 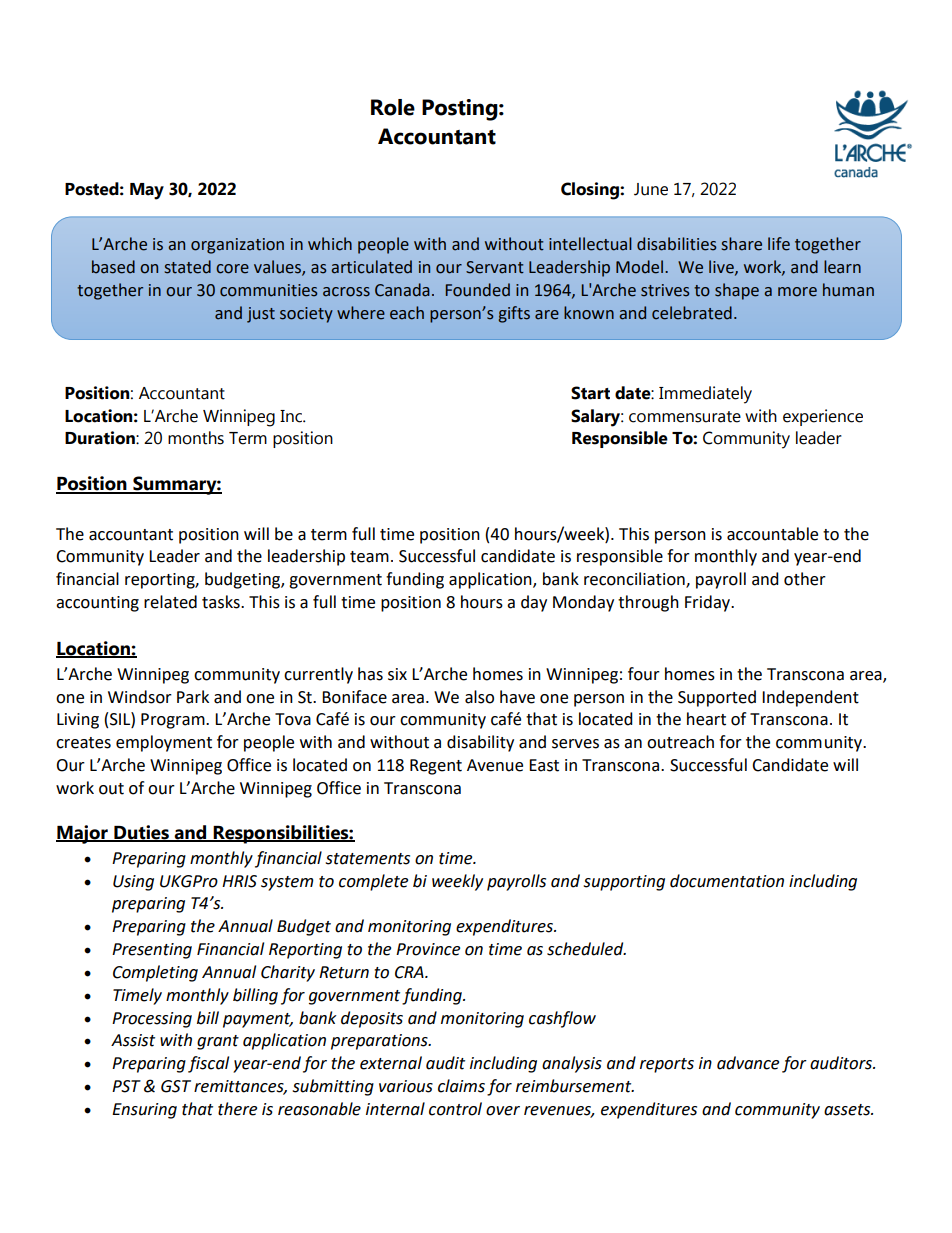 I want to click on related, so click(x=170, y=602).
